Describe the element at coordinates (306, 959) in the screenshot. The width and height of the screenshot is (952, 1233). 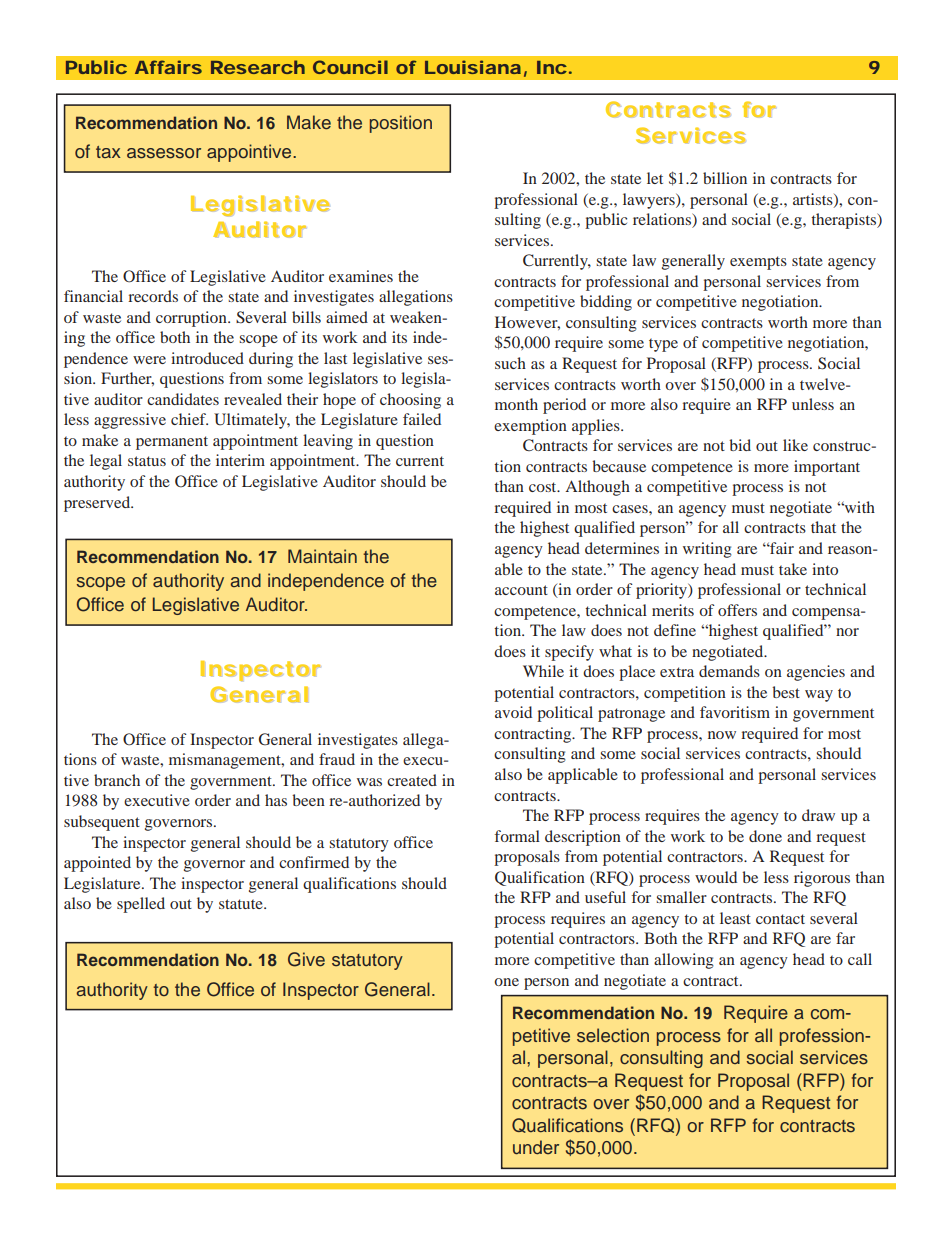
I see `Give` at that location.
